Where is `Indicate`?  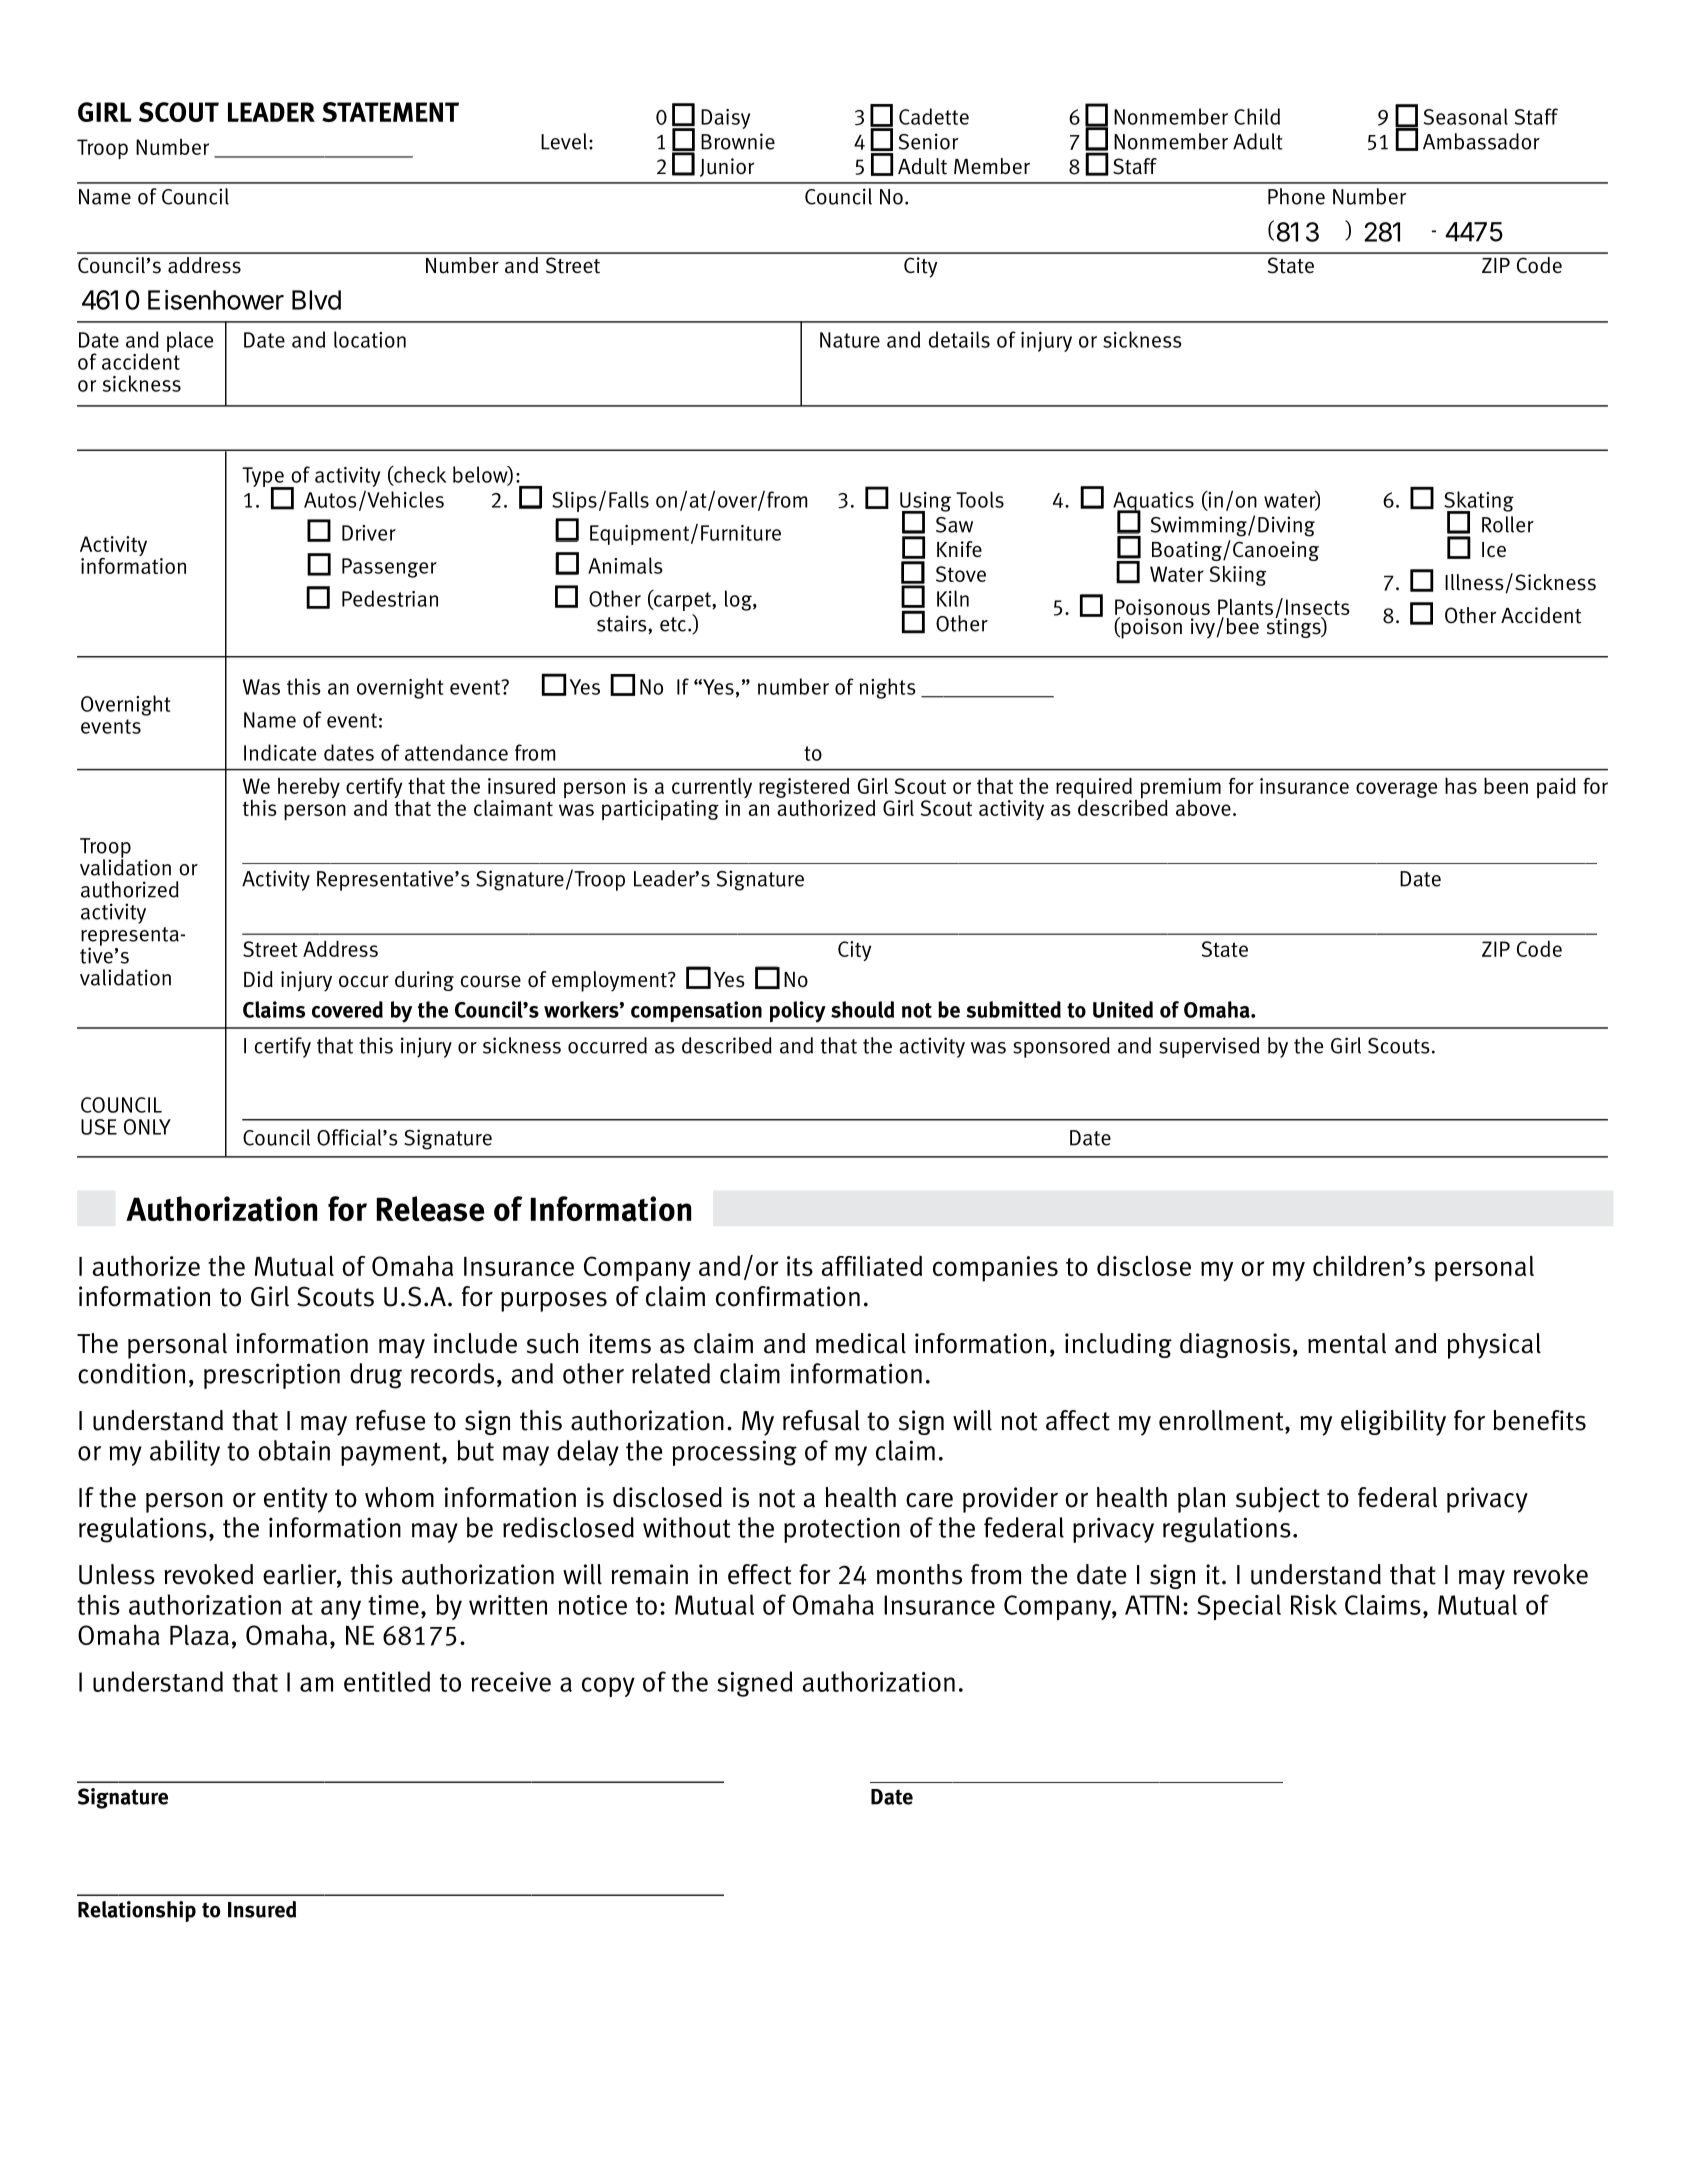
Indicate is located at coordinates (280, 752).
